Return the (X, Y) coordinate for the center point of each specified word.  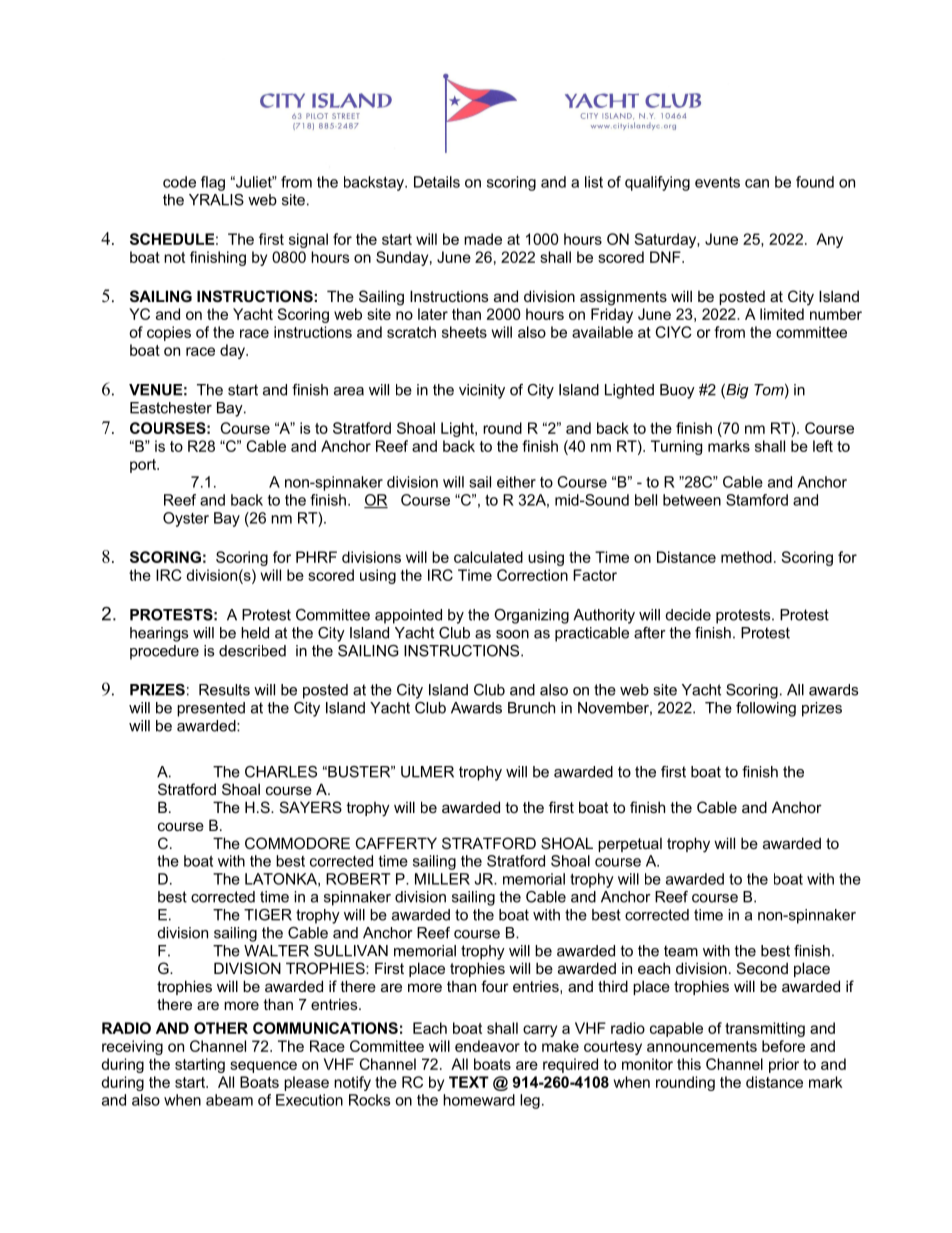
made (483, 239)
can (757, 183)
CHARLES (281, 772)
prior (784, 1065)
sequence (263, 1067)
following (766, 709)
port (144, 466)
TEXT (469, 1082)
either (516, 482)
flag (213, 183)
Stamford (757, 500)
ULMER (427, 772)
